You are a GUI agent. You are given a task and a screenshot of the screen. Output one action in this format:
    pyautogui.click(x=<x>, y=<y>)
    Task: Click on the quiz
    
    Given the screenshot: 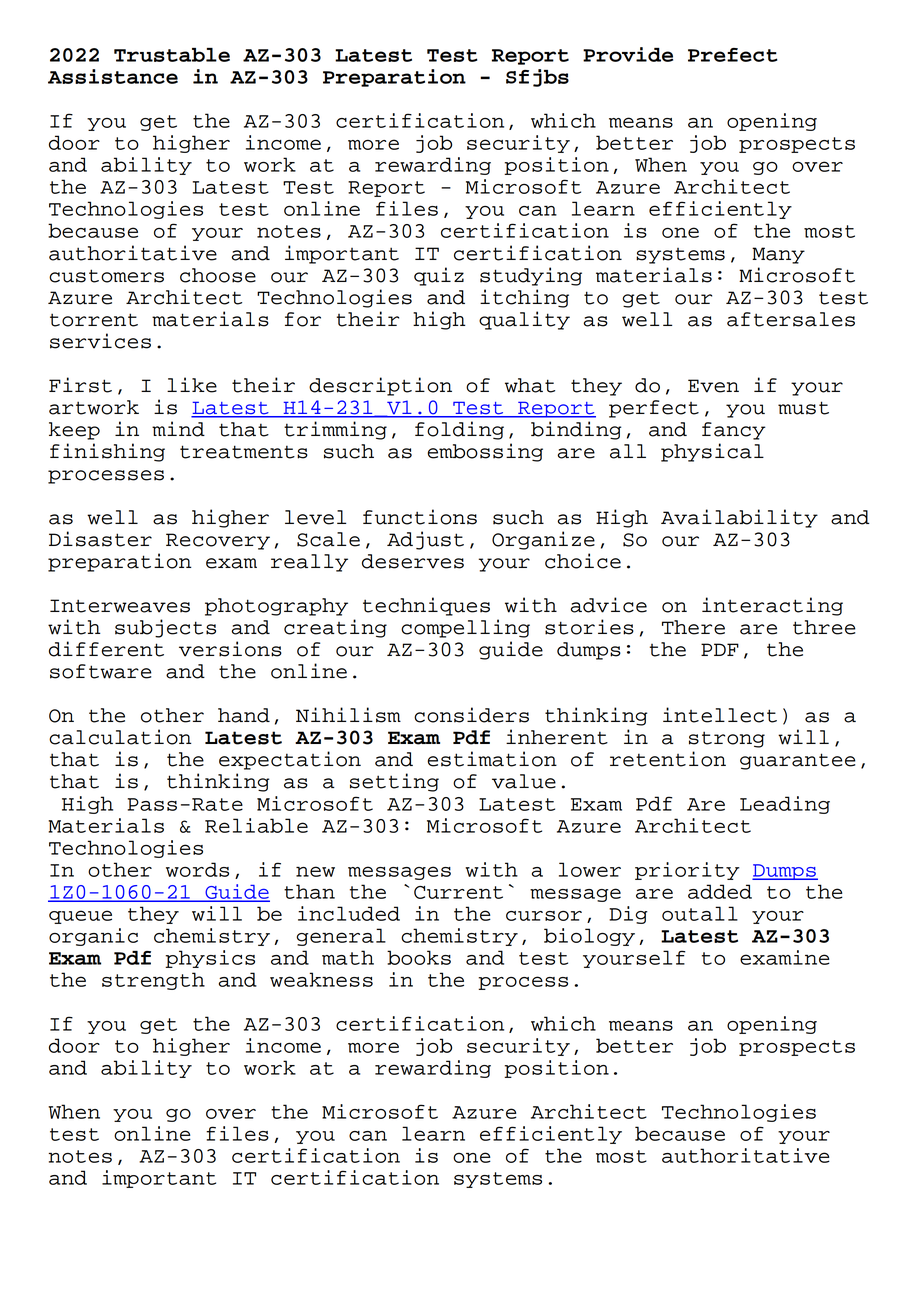 What is the action you would take?
    pyautogui.click(x=439, y=276)
